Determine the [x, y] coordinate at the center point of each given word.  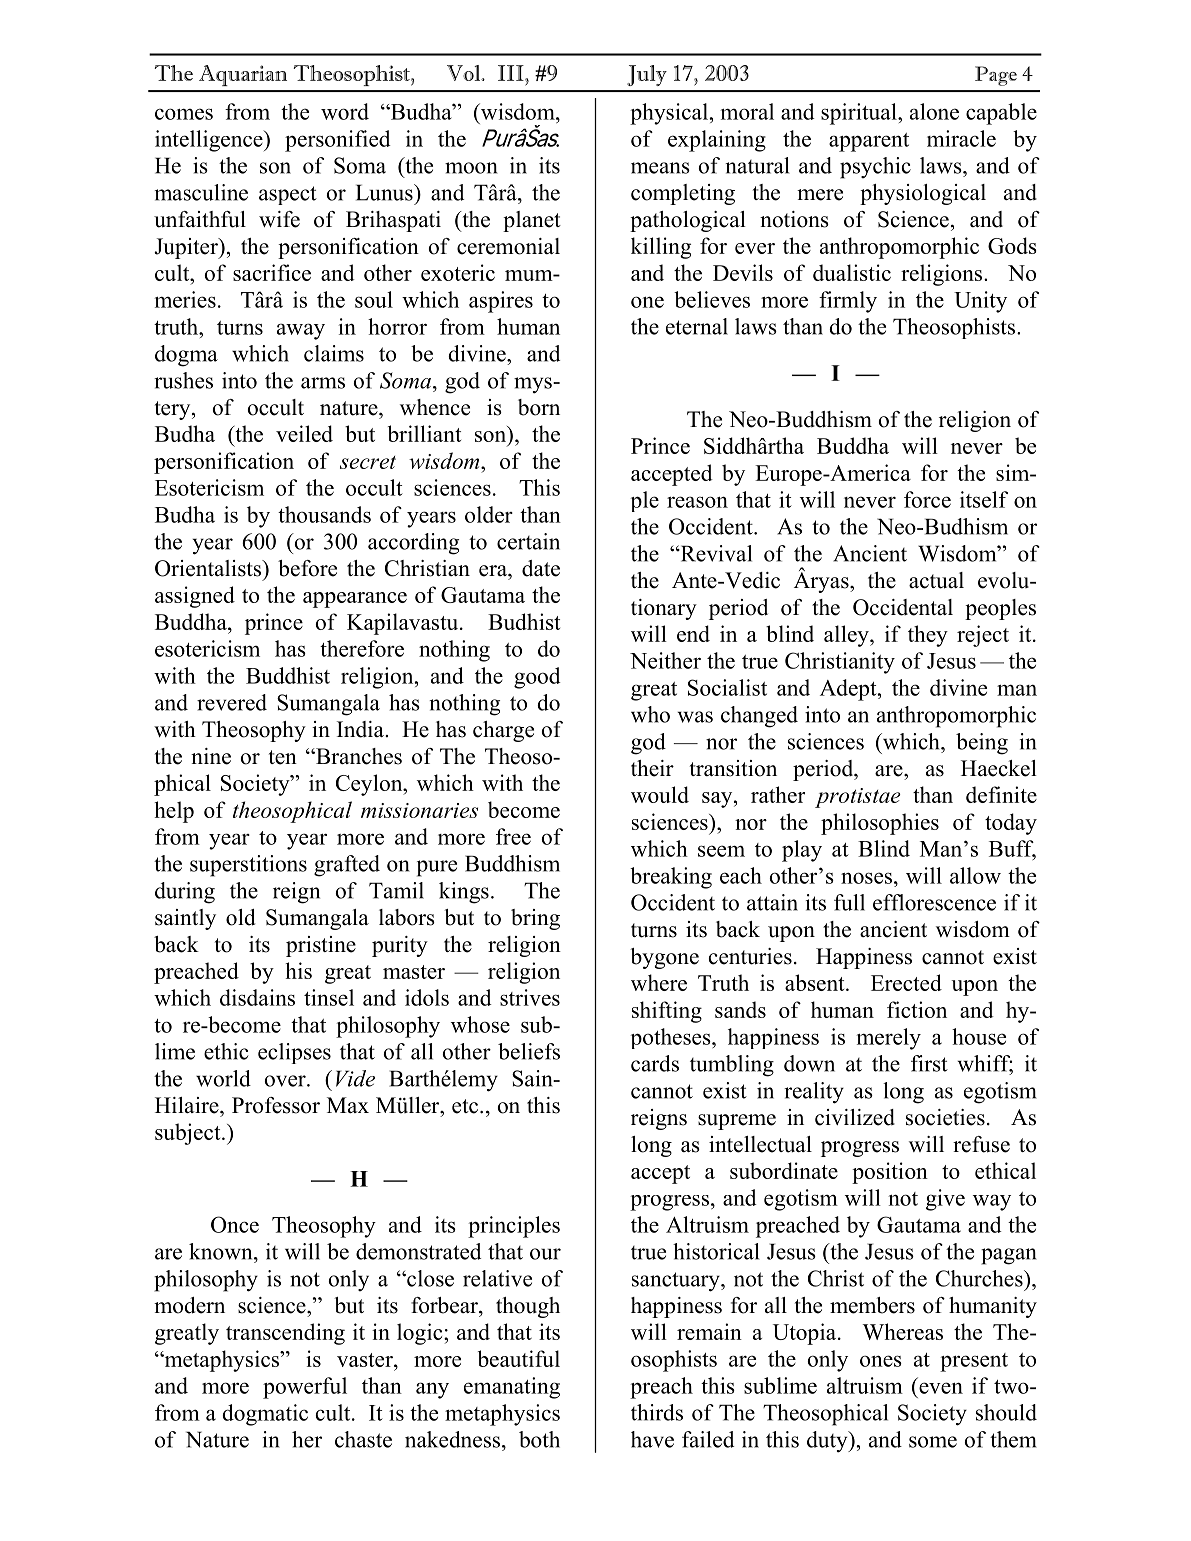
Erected [906, 982]
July [647, 75]
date [541, 568]
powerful [305, 1388]
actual [936, 580]
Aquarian [243, 75]
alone [934, 111]
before [307, 568]
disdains [257, 997]
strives [530, 997]
